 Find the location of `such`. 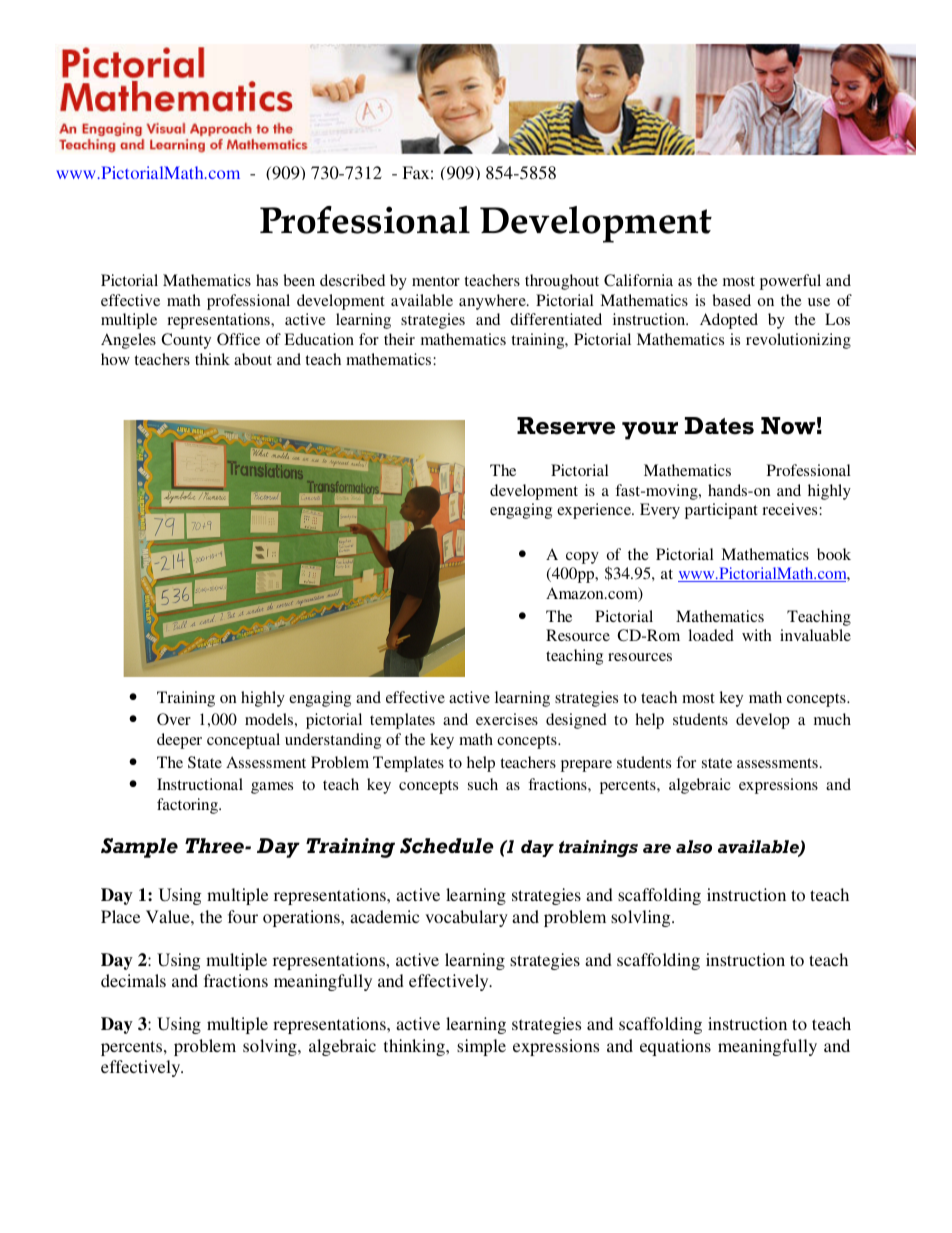

such is located at coordinates (483, 784).
